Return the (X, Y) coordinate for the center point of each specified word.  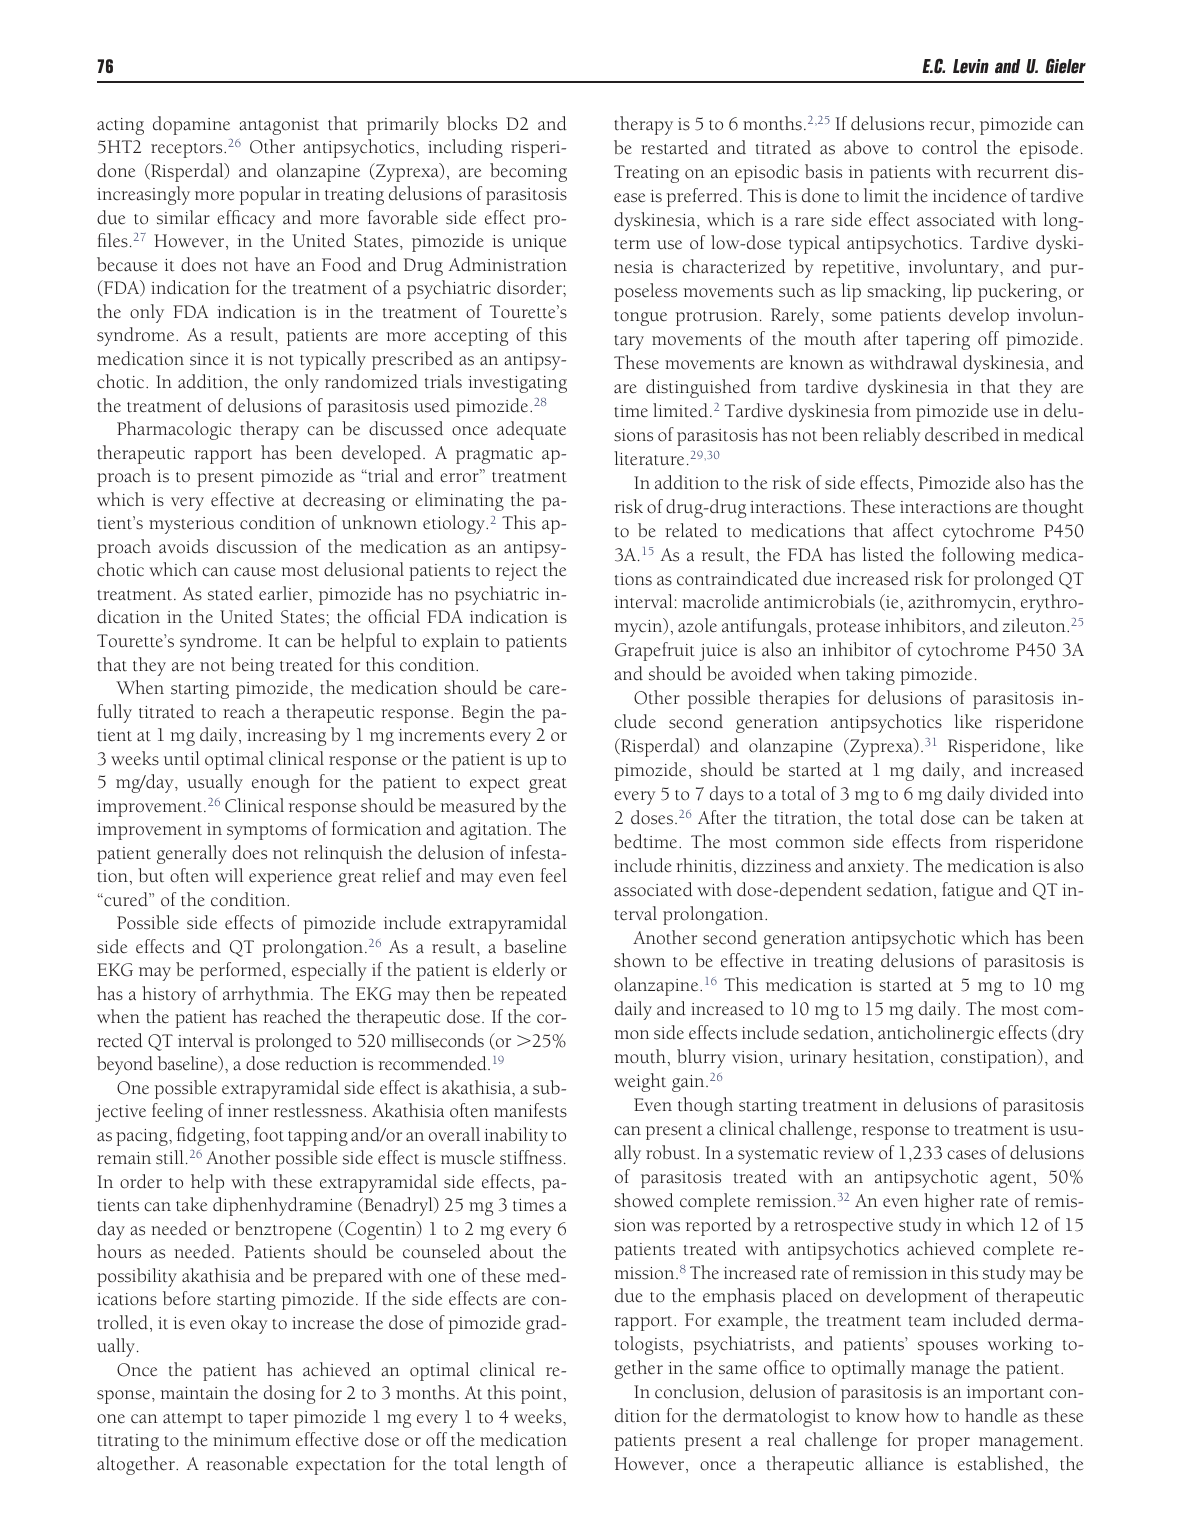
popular (270, 195)
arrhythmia (267, 995)
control (949, 147)
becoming (528, 172)
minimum (252, 1440)
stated (230, 593)
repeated (534, 995)
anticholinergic (936, 1034)
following (978, 556)
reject (517, 572)
